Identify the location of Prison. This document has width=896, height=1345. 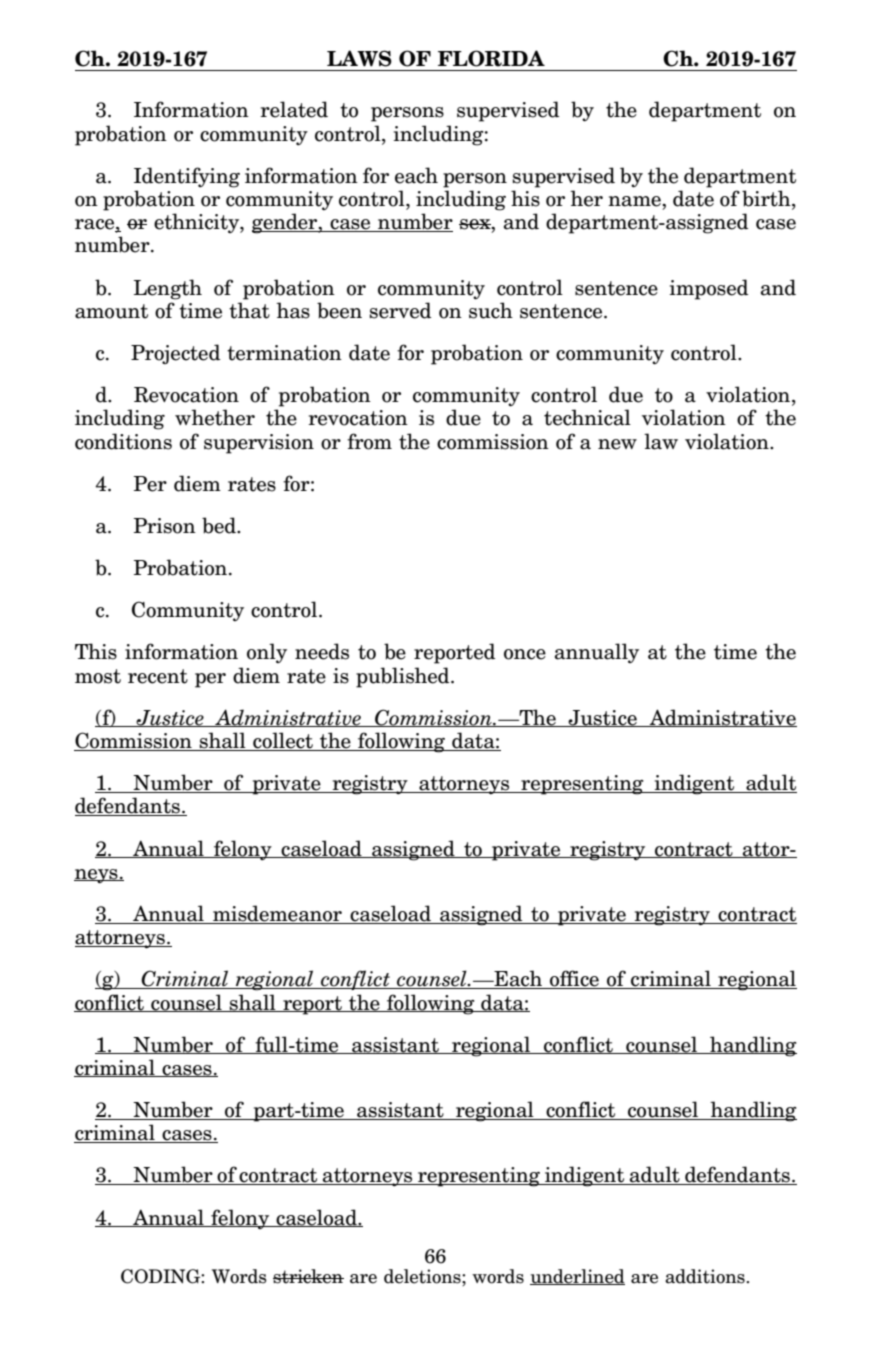
(165, 526).
